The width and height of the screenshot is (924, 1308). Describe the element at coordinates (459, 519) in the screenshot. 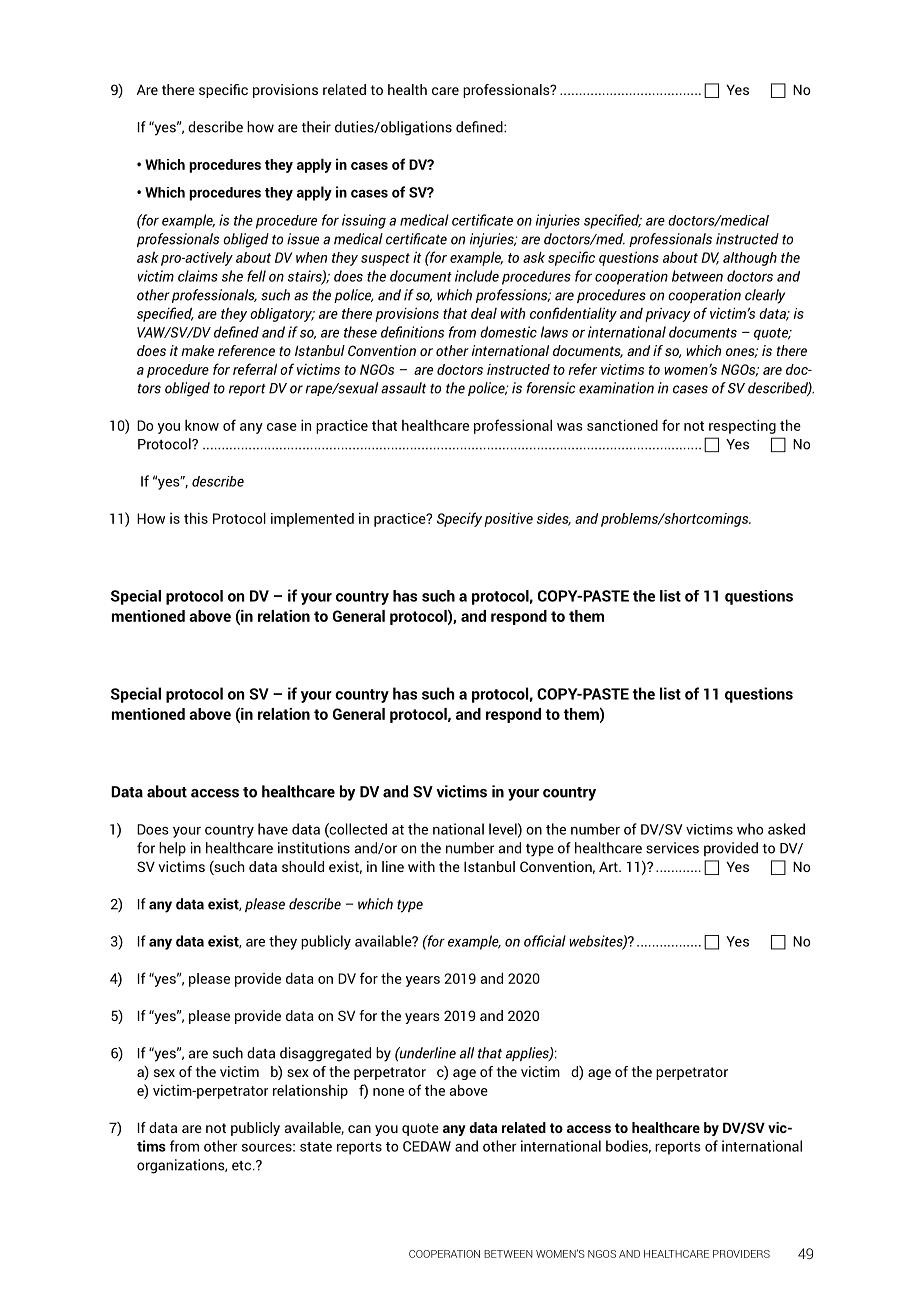

I see `Specify` at that location.
